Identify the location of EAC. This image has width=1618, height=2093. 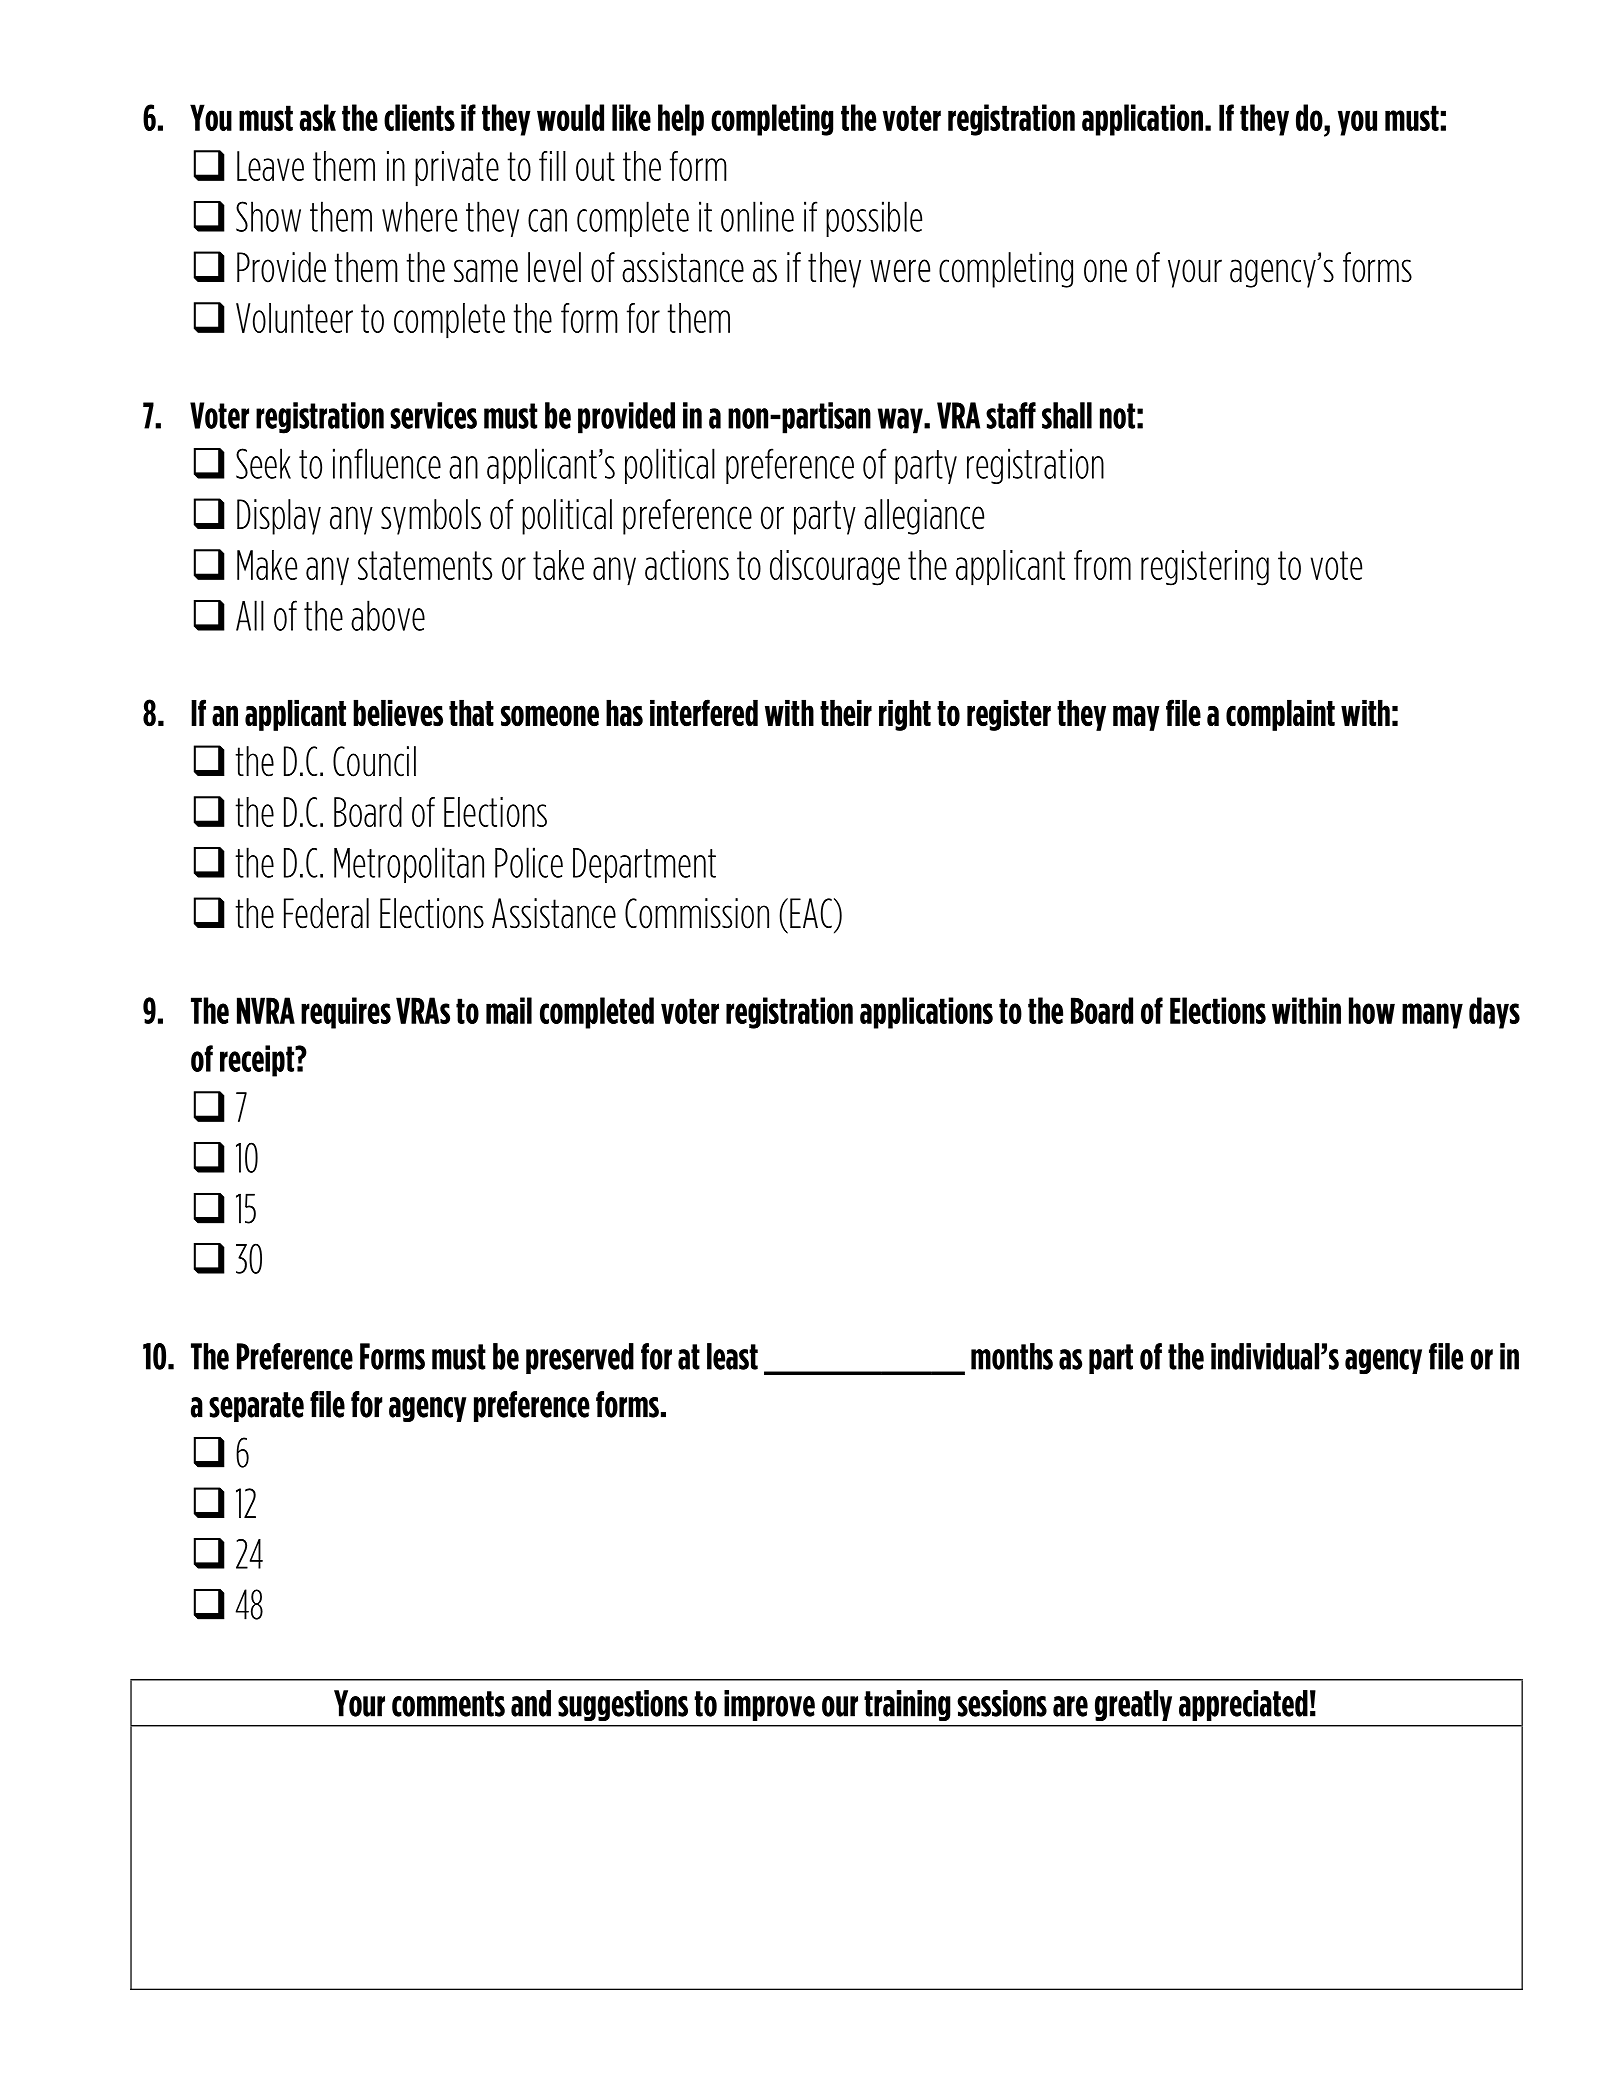
(811, 913).
